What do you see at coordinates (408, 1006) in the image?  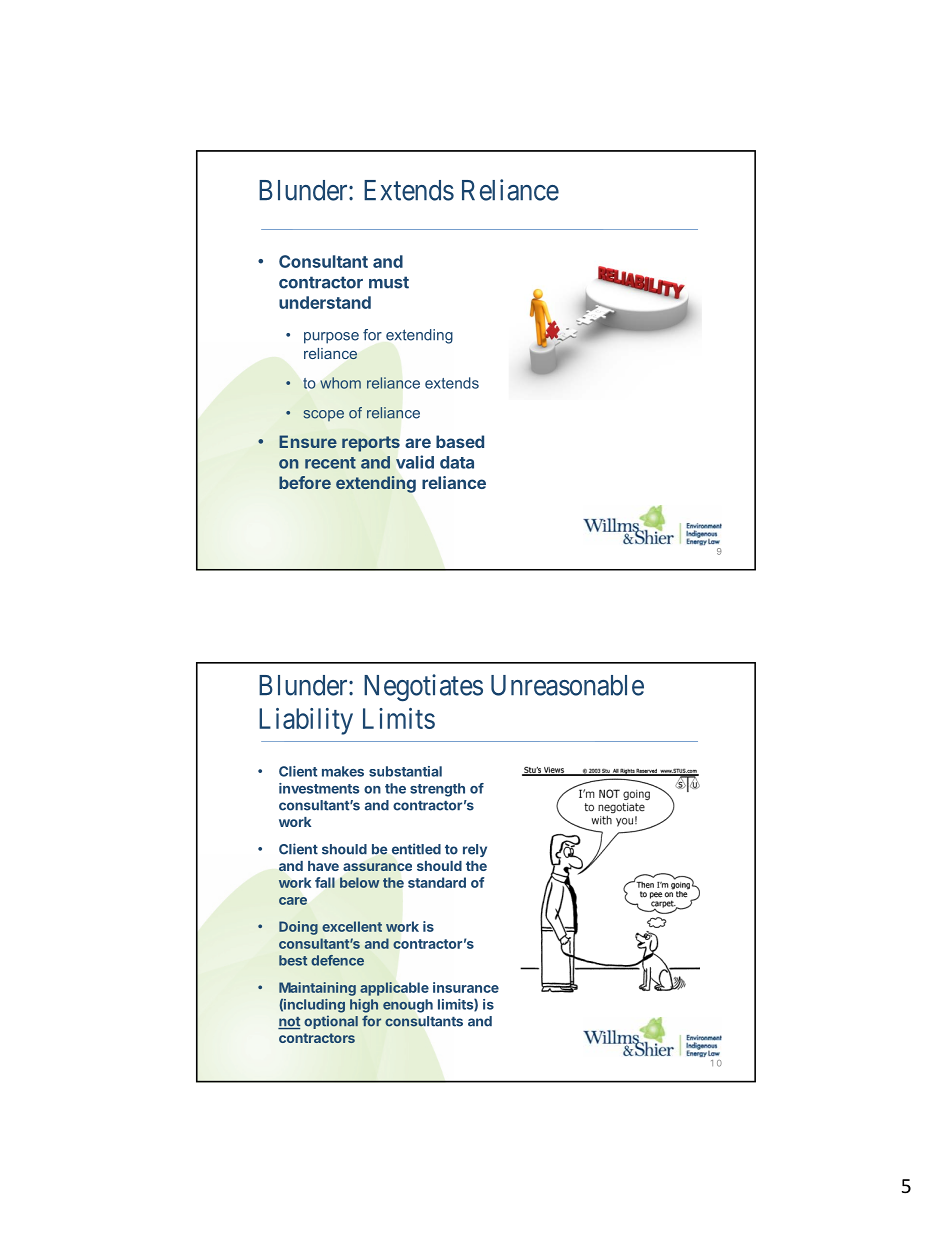 I see `enough` at bounding box center [408, 1006].
